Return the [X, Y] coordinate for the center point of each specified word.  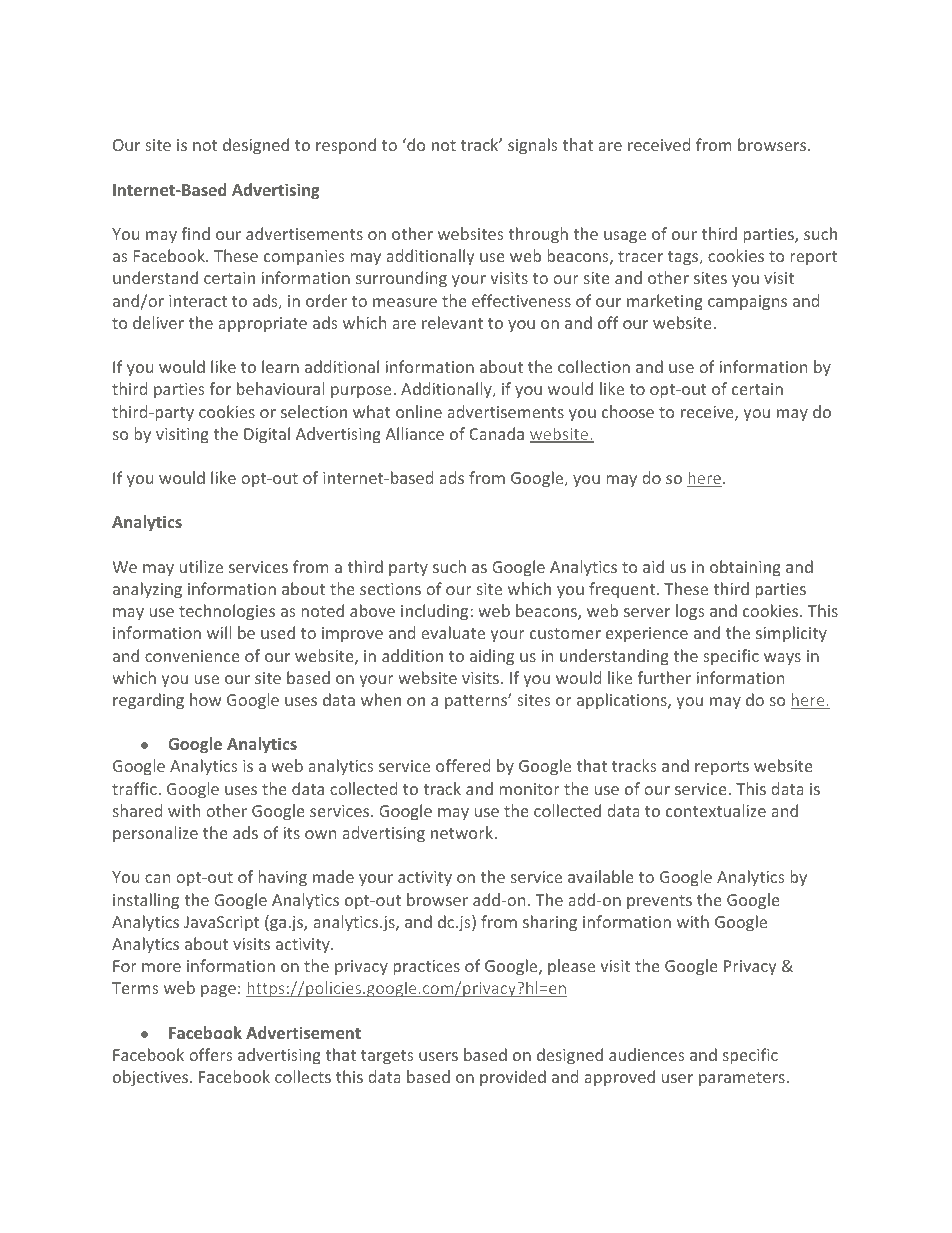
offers [210, 1054]
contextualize [716, 810]
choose [628, 411]
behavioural [280, 388]
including [436, 612]
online [419, 411]
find [196, 233]
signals [532, 146]
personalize [155, 834]
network [463, 832]
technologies [227, 612]
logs [690, 612]
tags [684, 258]
